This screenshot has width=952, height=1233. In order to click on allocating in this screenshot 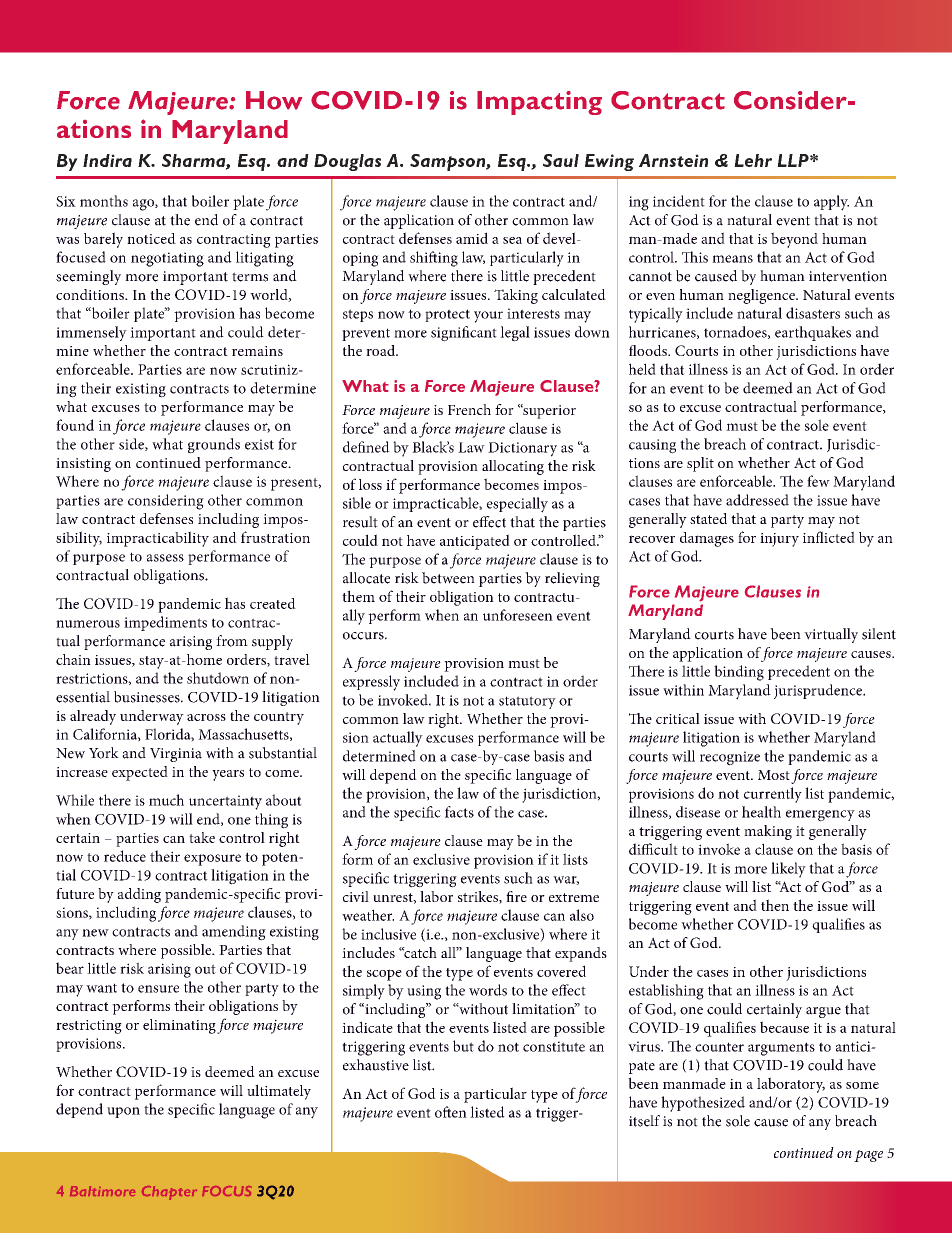, I will do `click(513, 467)`.
